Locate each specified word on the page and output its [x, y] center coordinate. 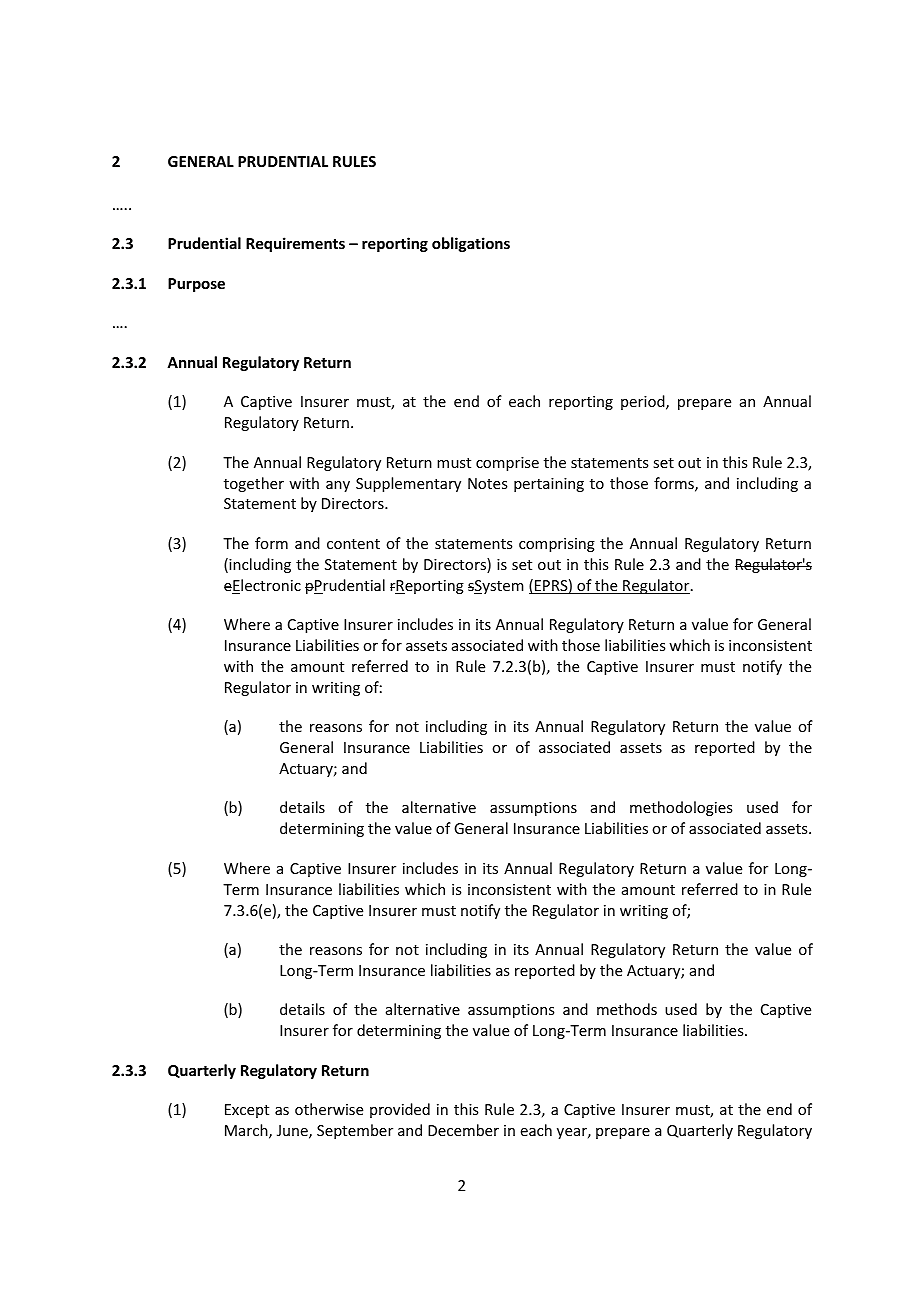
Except [247, 1111]
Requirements [295, 244]
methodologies [681, 808]
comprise [507, 464]
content [353, 544]
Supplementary [408, 484]
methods [627, 1009]
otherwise [329, 1109]
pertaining [549, 485]
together [254, 484]
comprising [557, 545]
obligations [471, 244]
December [463, 1130]
